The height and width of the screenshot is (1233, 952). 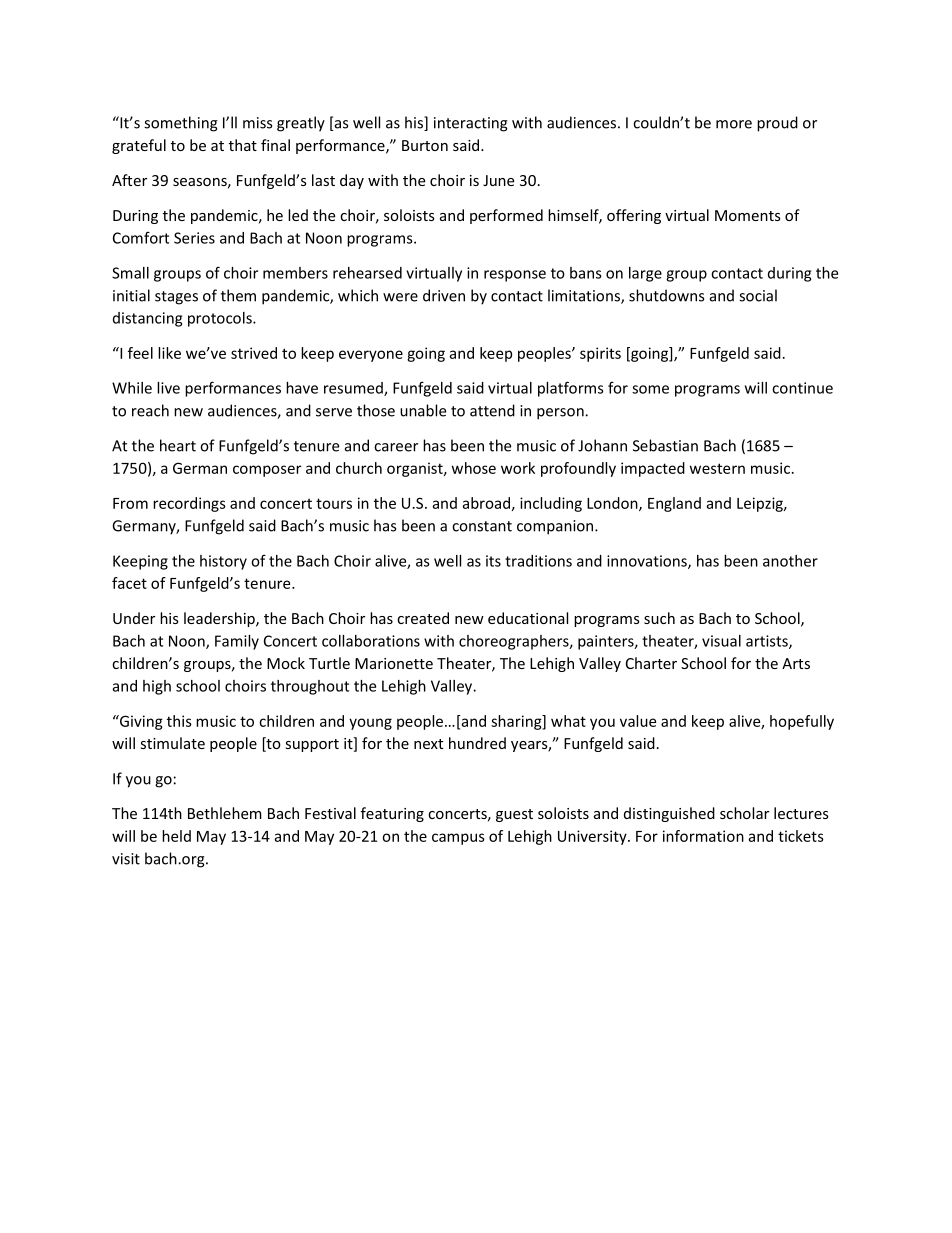 What do you see at coordinates (243, 145) in the screenshot?
I see `that` at bounding box center [243, 145].
